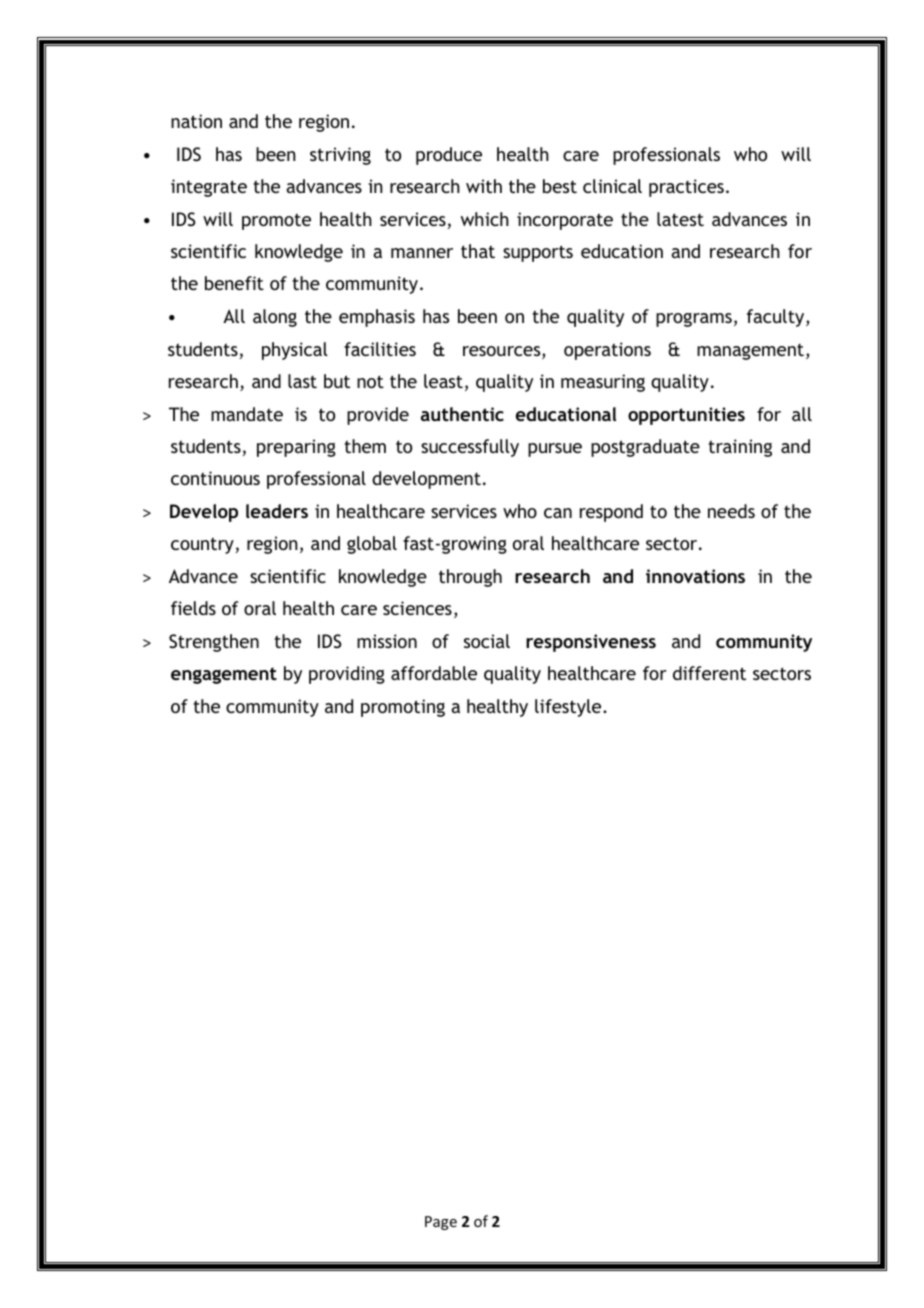  I want to click on engagement, so click(224, 675).
